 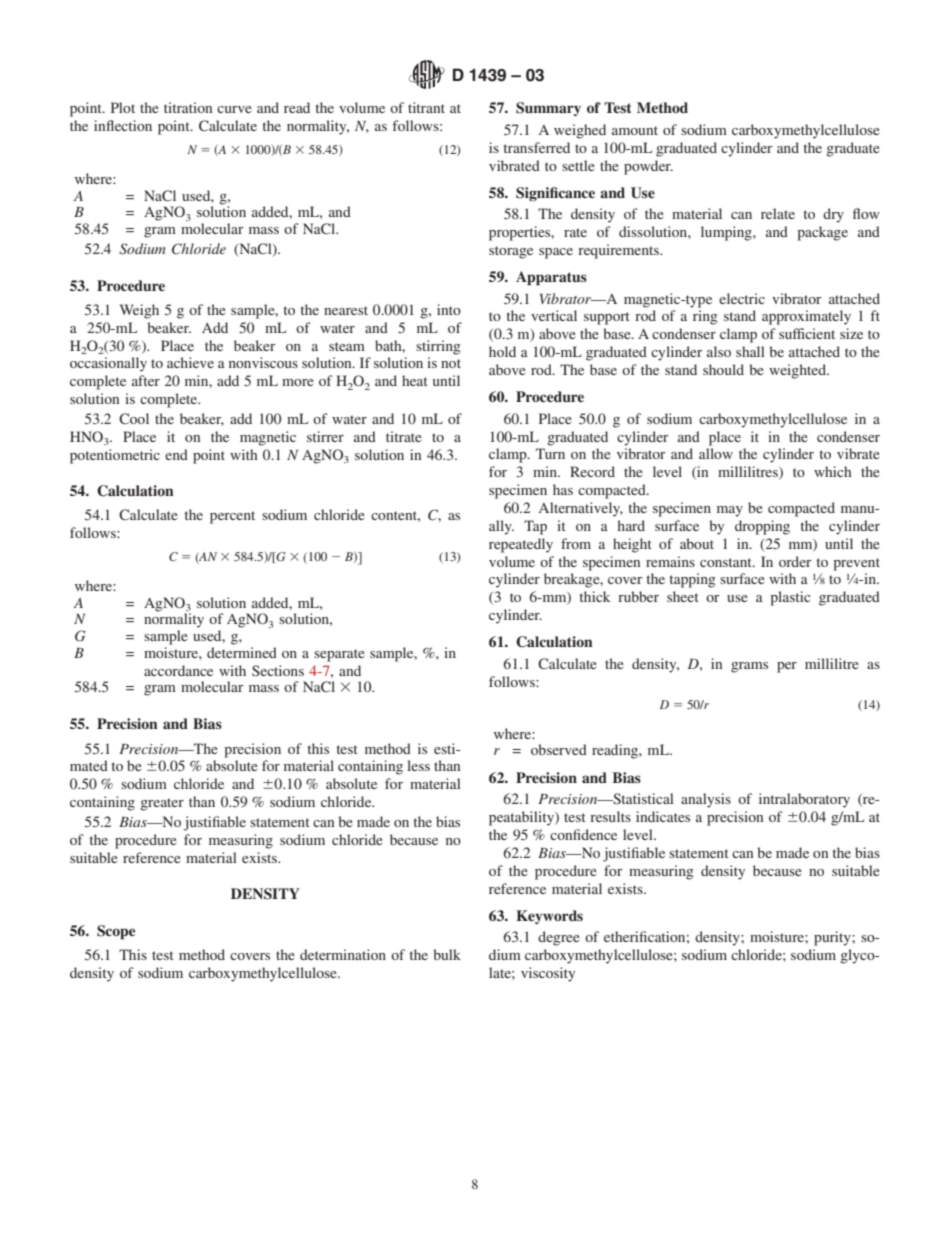 I want to click on plastic, so click(x=790, y=598).
